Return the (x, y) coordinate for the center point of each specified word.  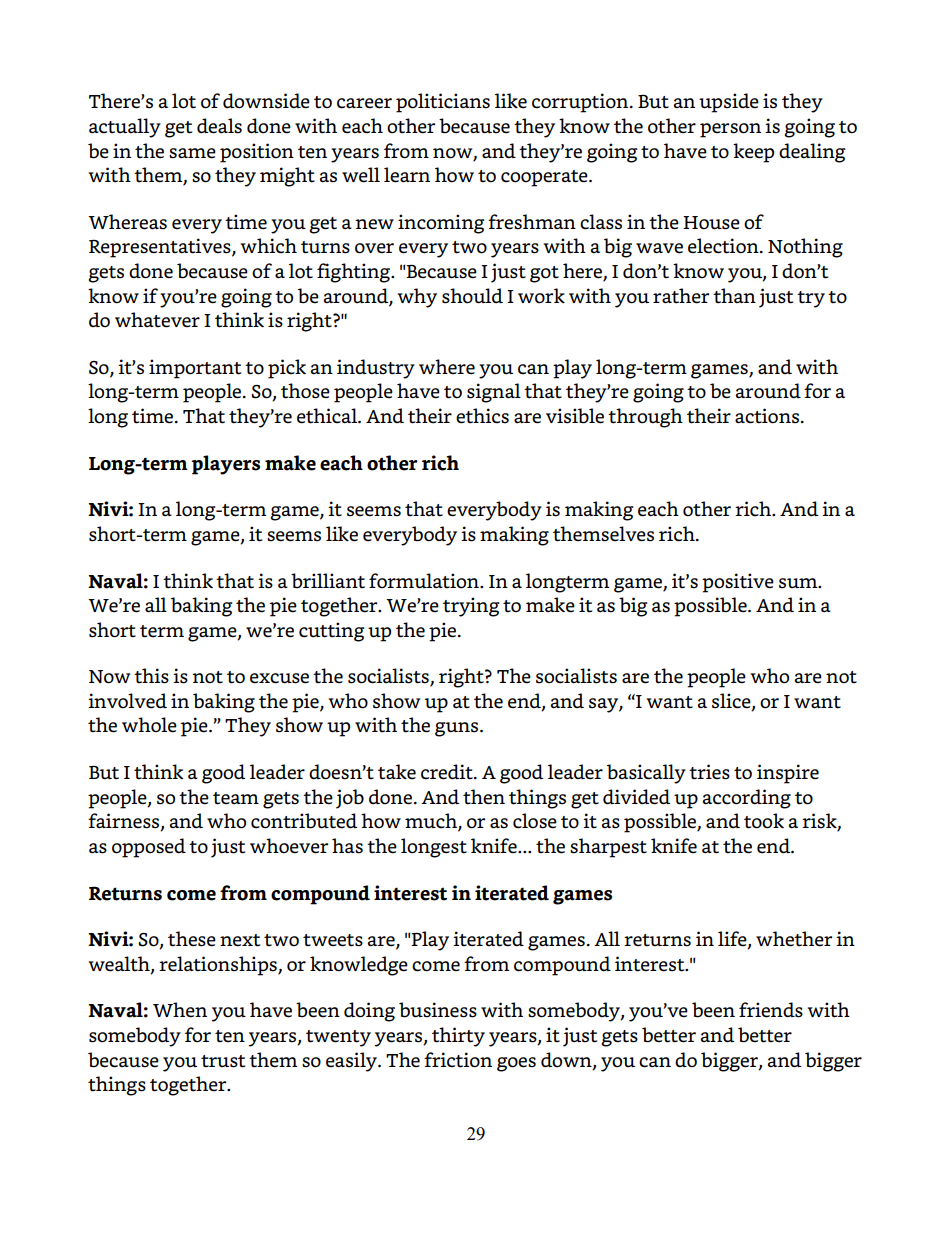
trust (223, 1061)
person (730, 130)
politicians (443, 103)
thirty (458, 1037)
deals (219, 126)
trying (471, 607)
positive (738, 583)
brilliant (328, 581)
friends (771, 1010)
